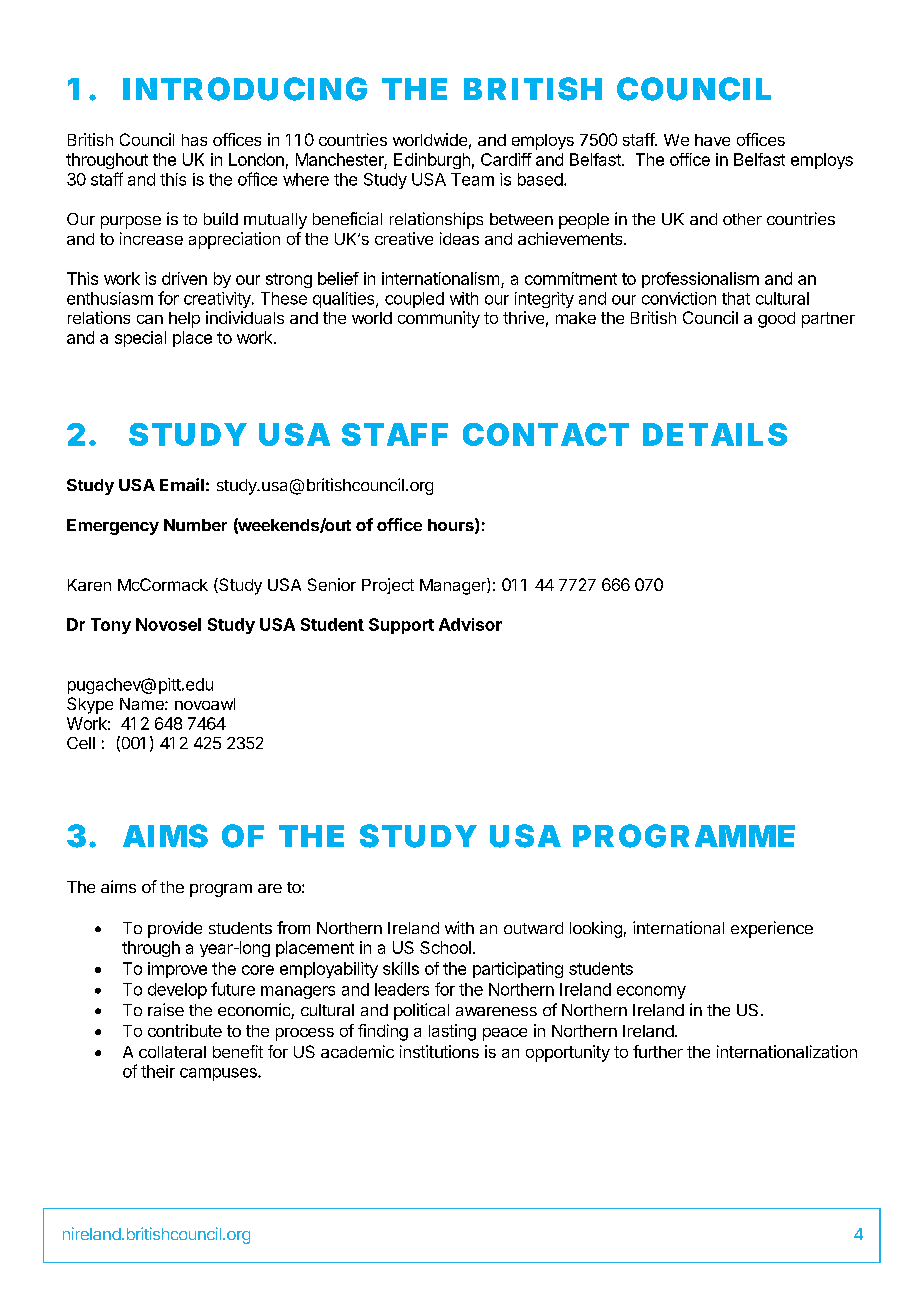 Image resolution: width=924 pixels, height=1309 pixels. Describe the element at coordinates (168, 624) in the screenshot. I see `Novosel` at that location.
